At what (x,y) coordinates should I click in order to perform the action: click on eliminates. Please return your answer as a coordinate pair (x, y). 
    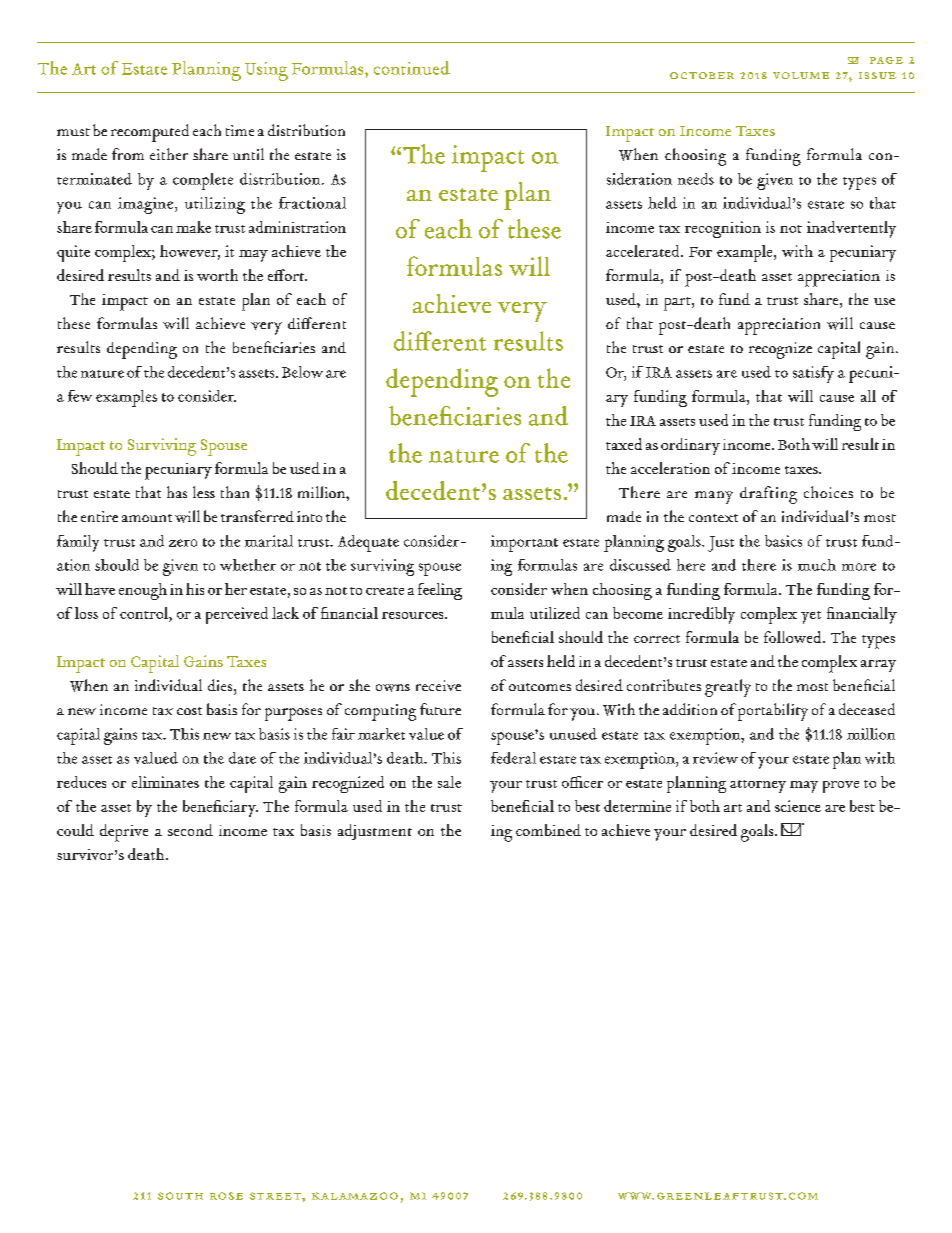
    Looking at the image, I should click on (165, 782).
